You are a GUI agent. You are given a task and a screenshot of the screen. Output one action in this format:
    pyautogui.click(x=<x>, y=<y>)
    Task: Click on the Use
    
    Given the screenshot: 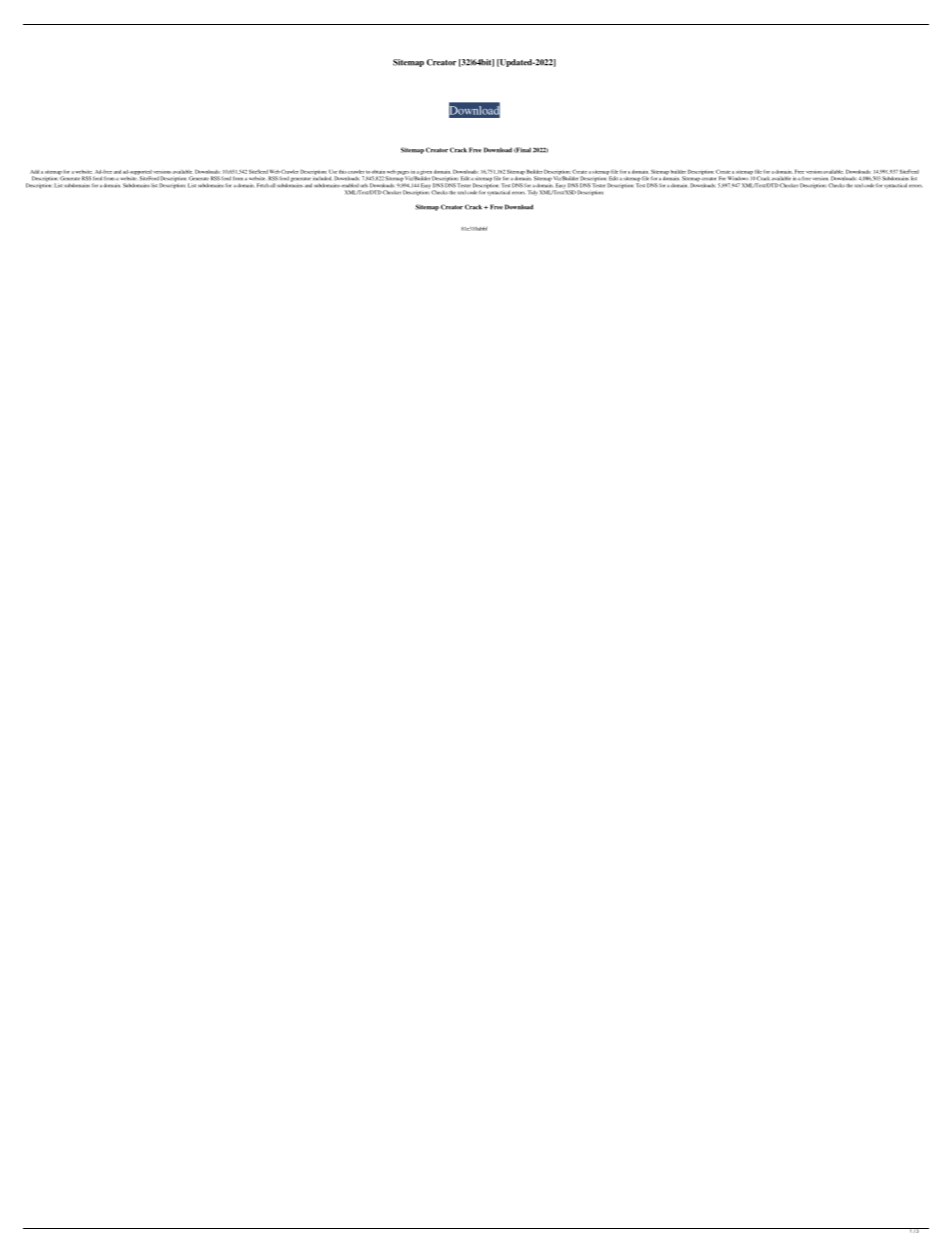 What is the action you would take?
    pyautogui.click(x=333, y=172)
